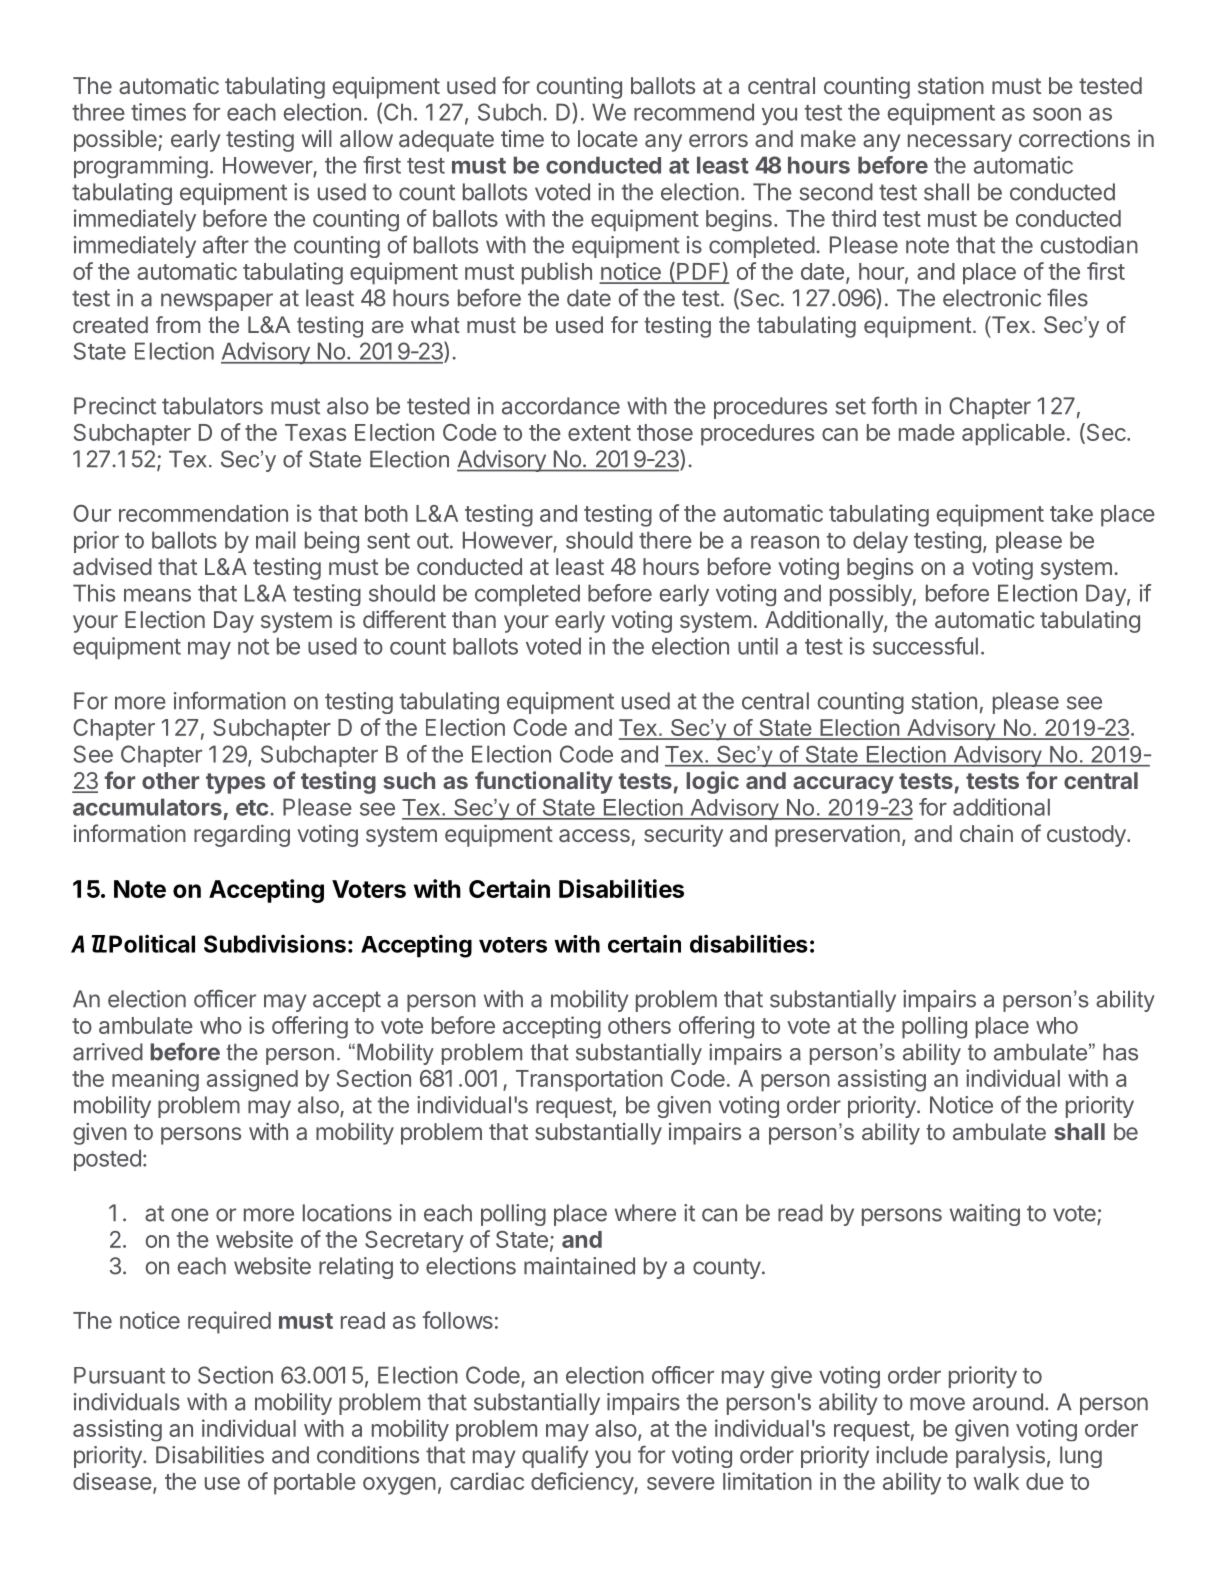  Describe the element at coordinates (252, 1080) in the screenshot. I see `assigned` at that location.
